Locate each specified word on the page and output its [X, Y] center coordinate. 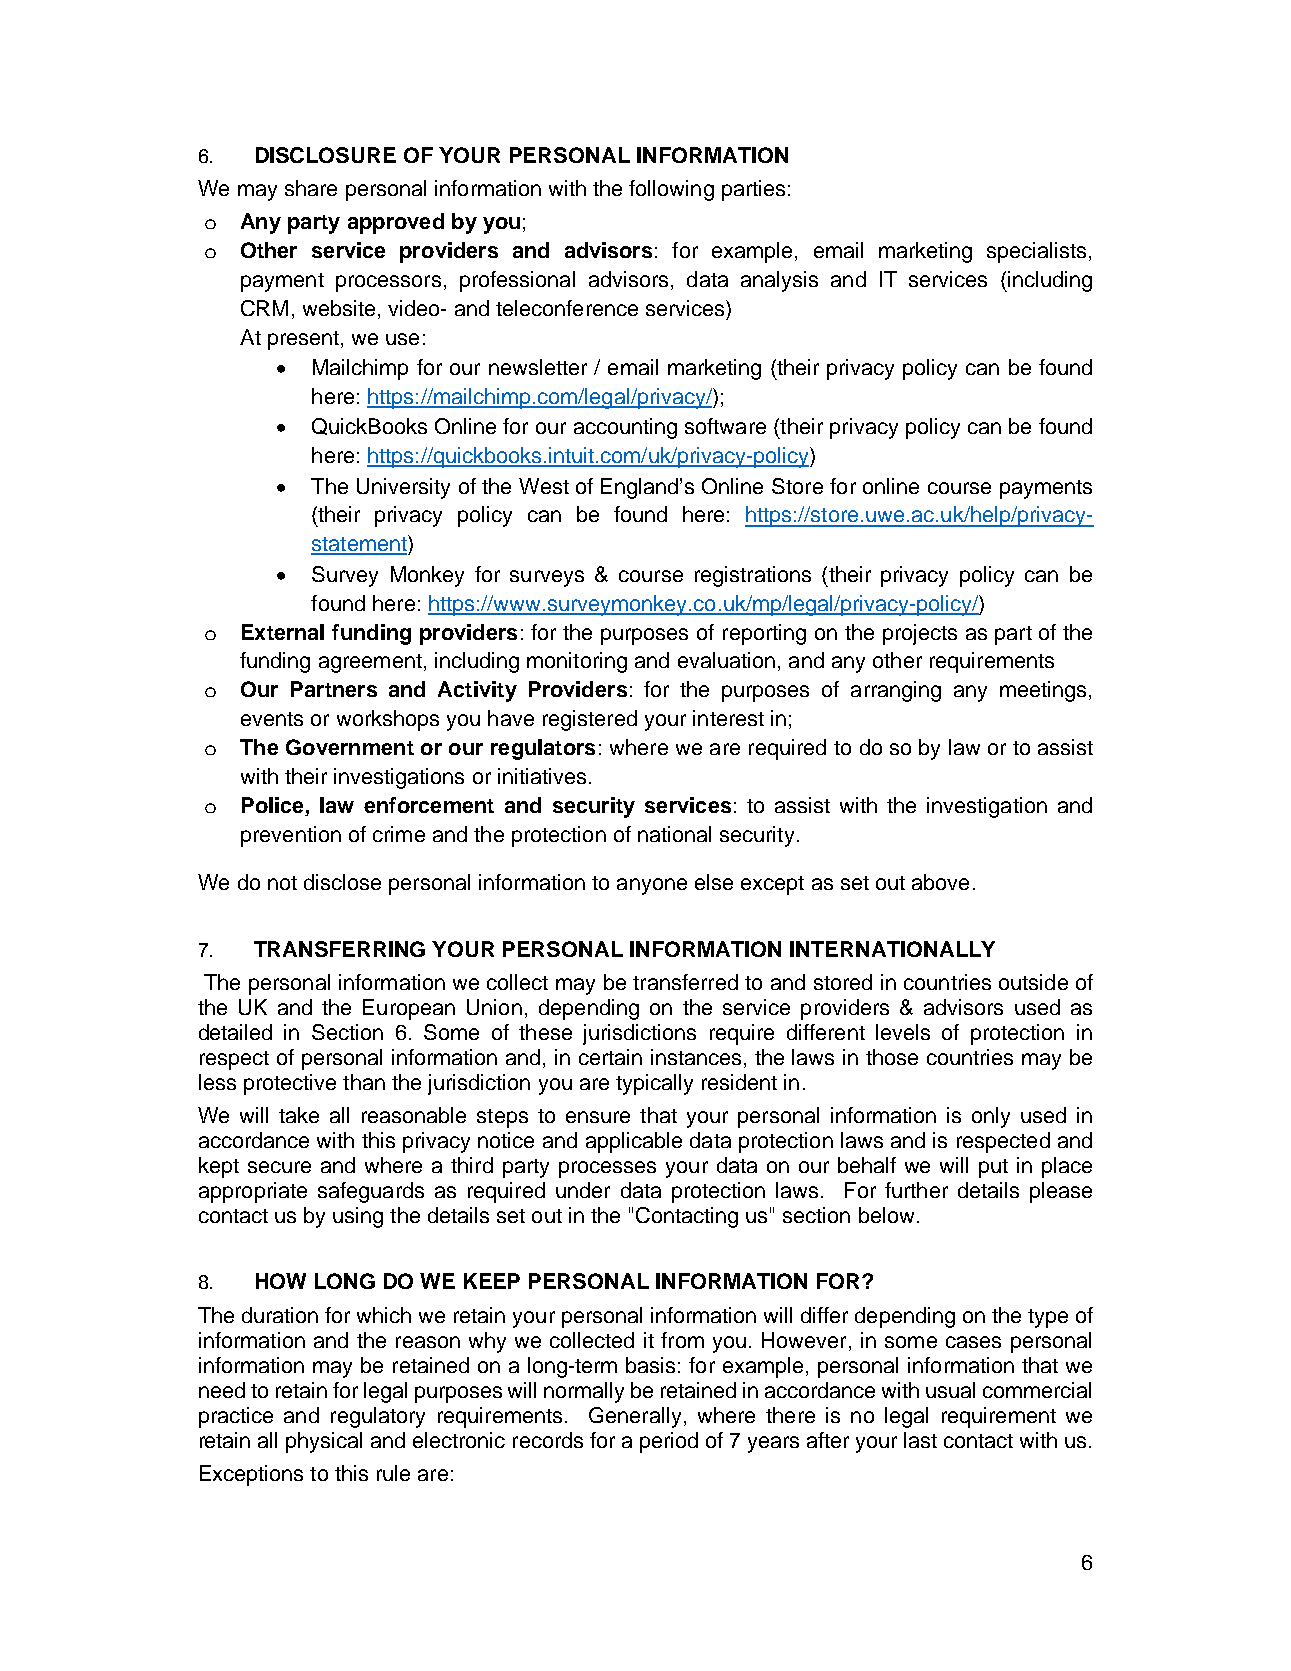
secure [279, 1167]
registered [590, 720]
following [671, 190]
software [725, 426]
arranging [896, 691]
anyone [652, 886]
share [311, 188]
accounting [625, 428]
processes [607, 1169]
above [940, 882]
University [403, 488]
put [993, 1168]
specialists [1036, 252]
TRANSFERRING [339, 949]
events [272, 719]
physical [324, 1442]
